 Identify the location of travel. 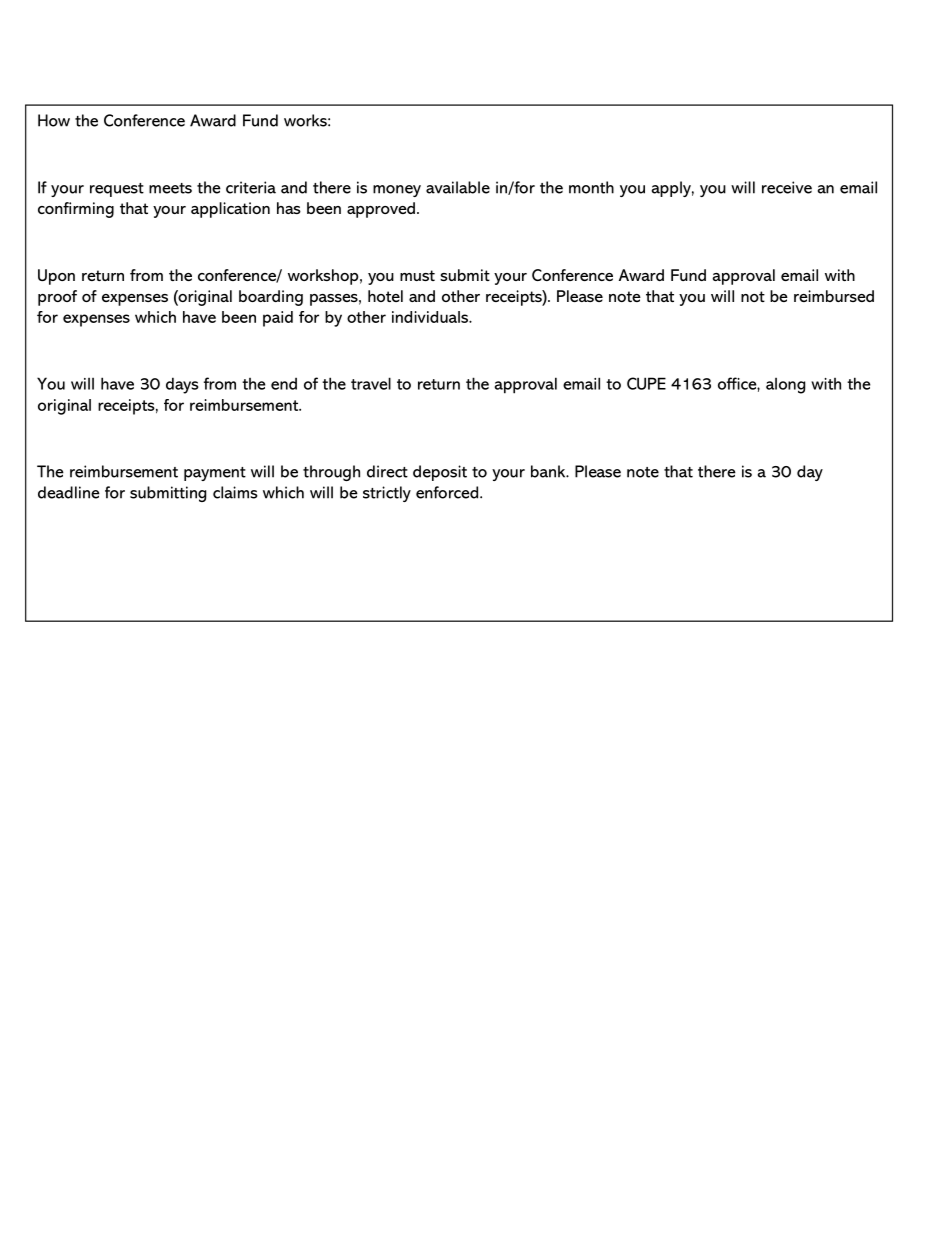
(371, 383).
